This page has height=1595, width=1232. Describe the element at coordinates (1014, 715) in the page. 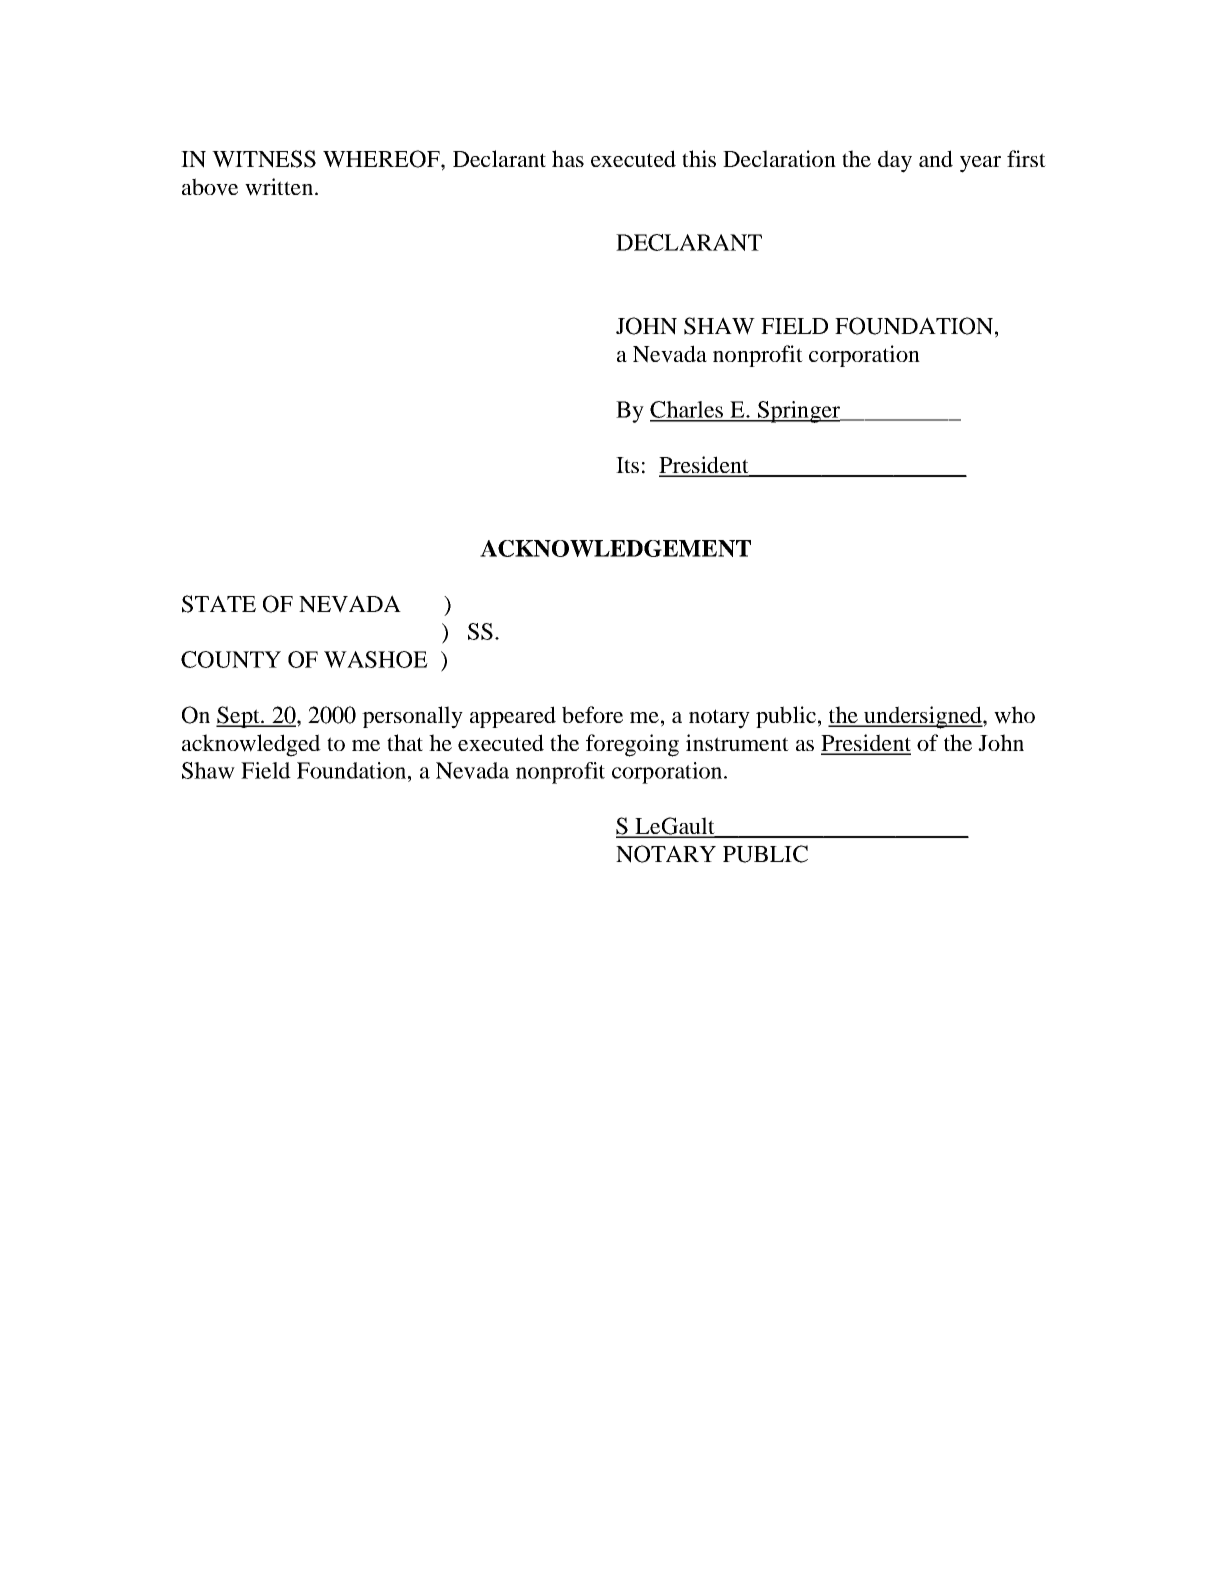

I see `who` at that location.
